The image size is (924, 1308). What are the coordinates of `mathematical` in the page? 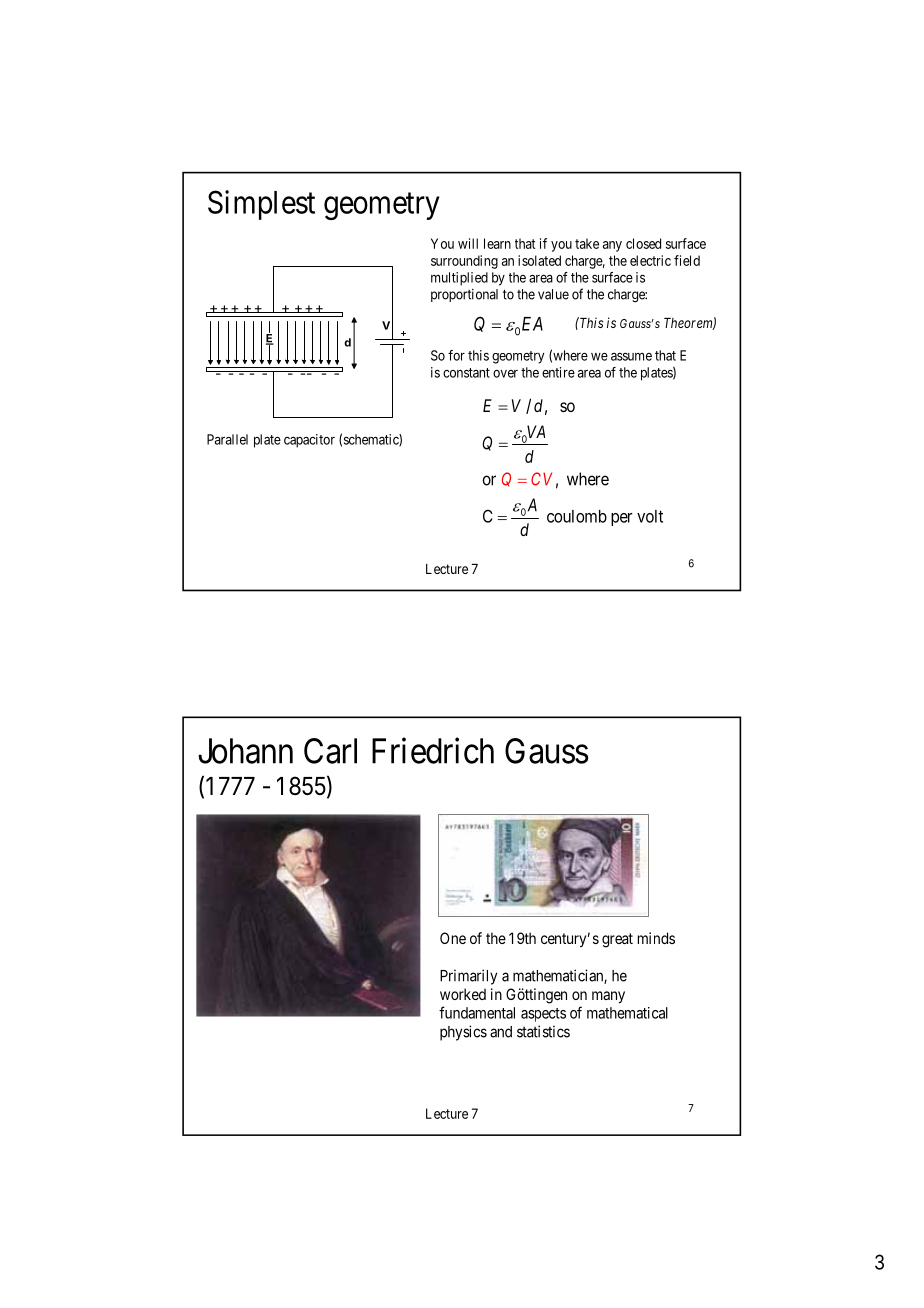 It's located at (627, 1013).
